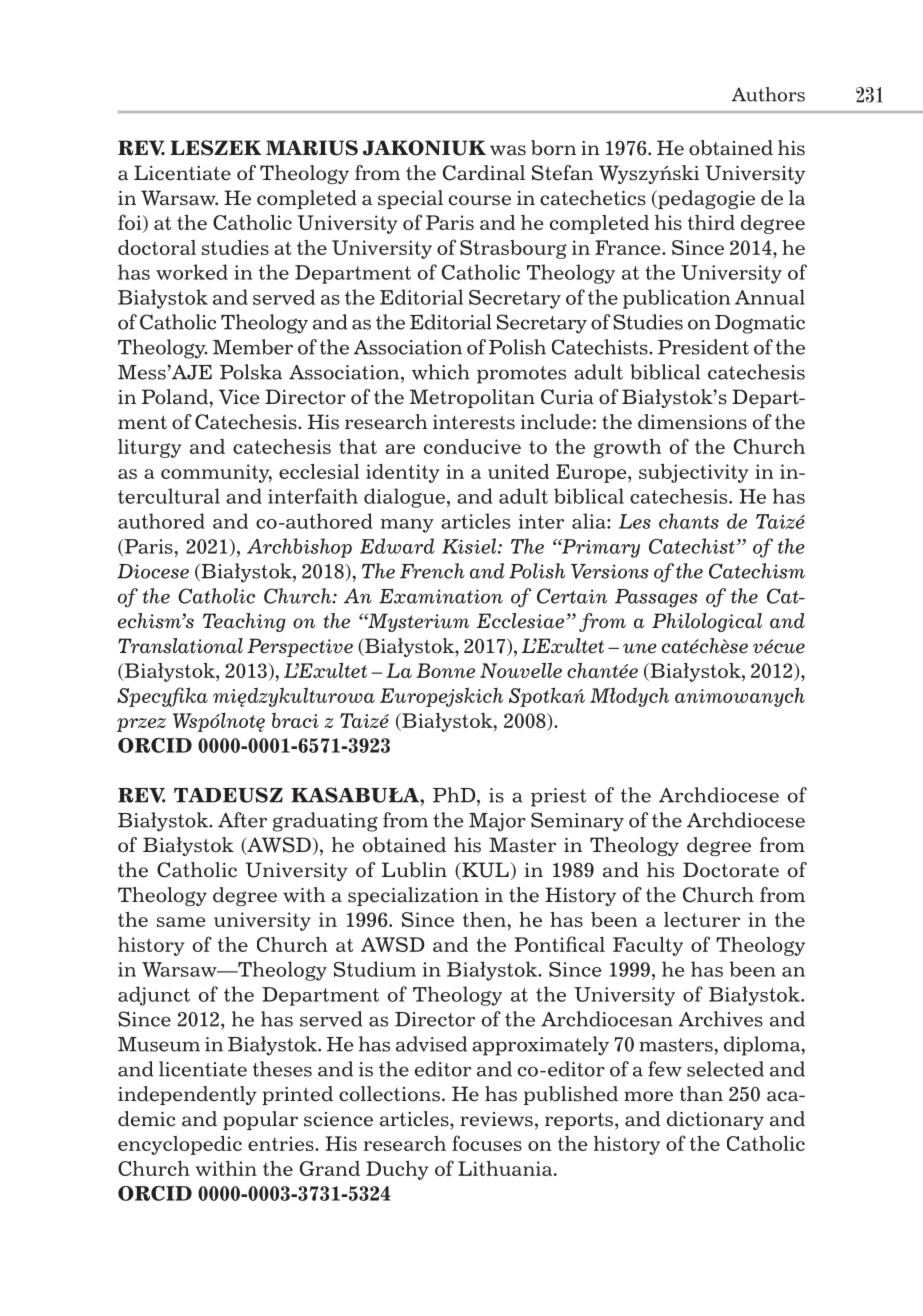 The height and width of the screenshot is (1316, 923). Describe the element at coordinates (487, 1143) in the screenshot. I see `focuses` at that location.
